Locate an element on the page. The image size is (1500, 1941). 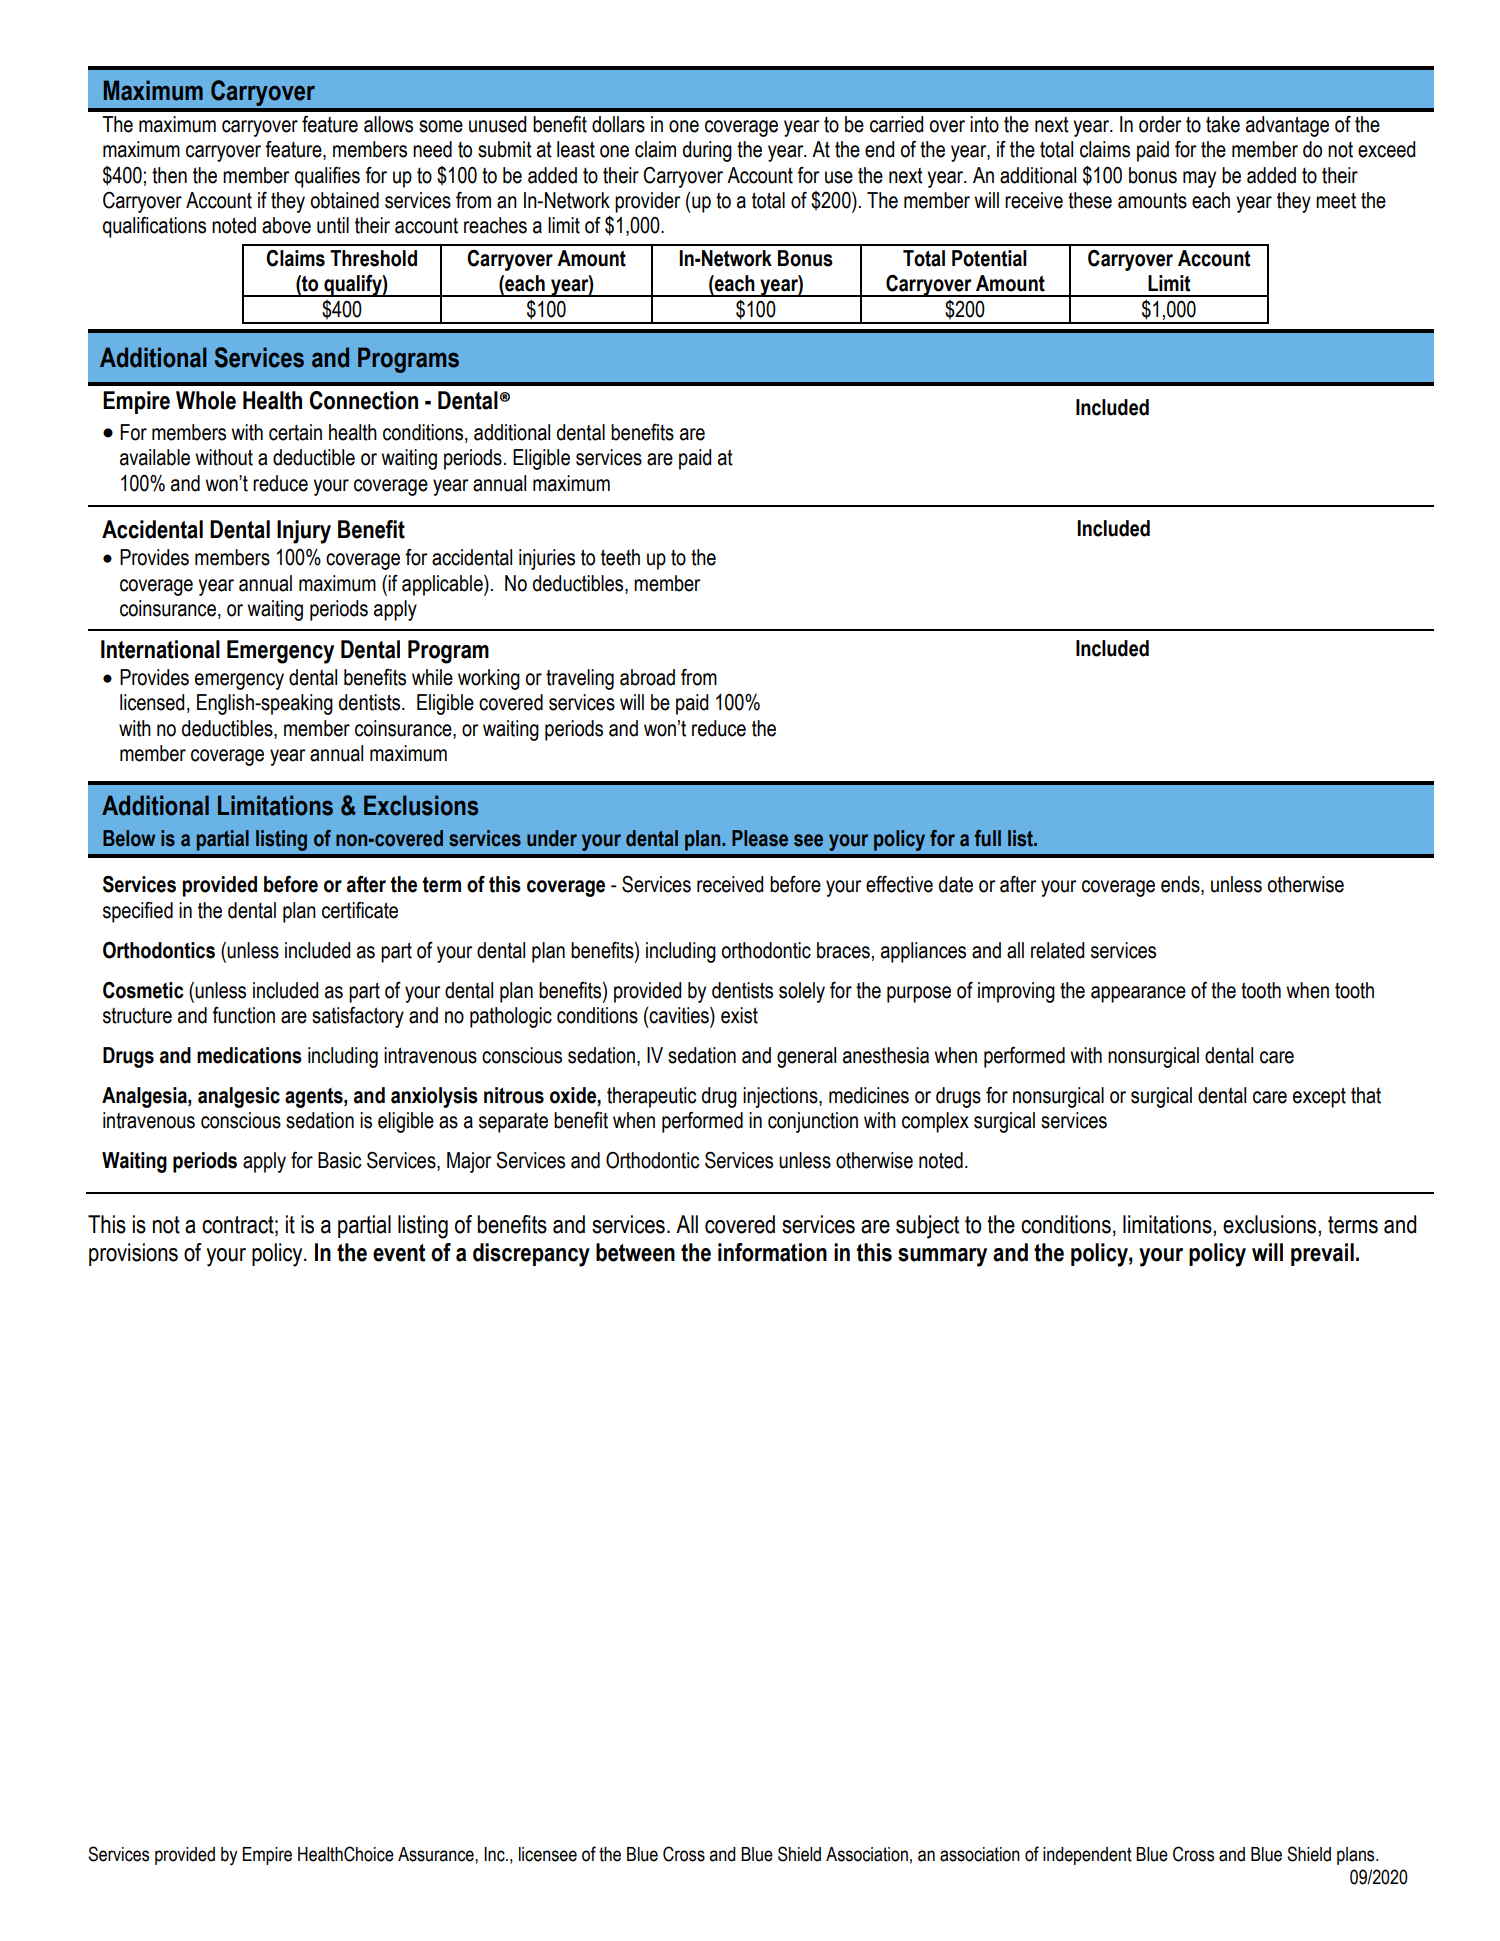
may is located at coordinates (1199, 179).
